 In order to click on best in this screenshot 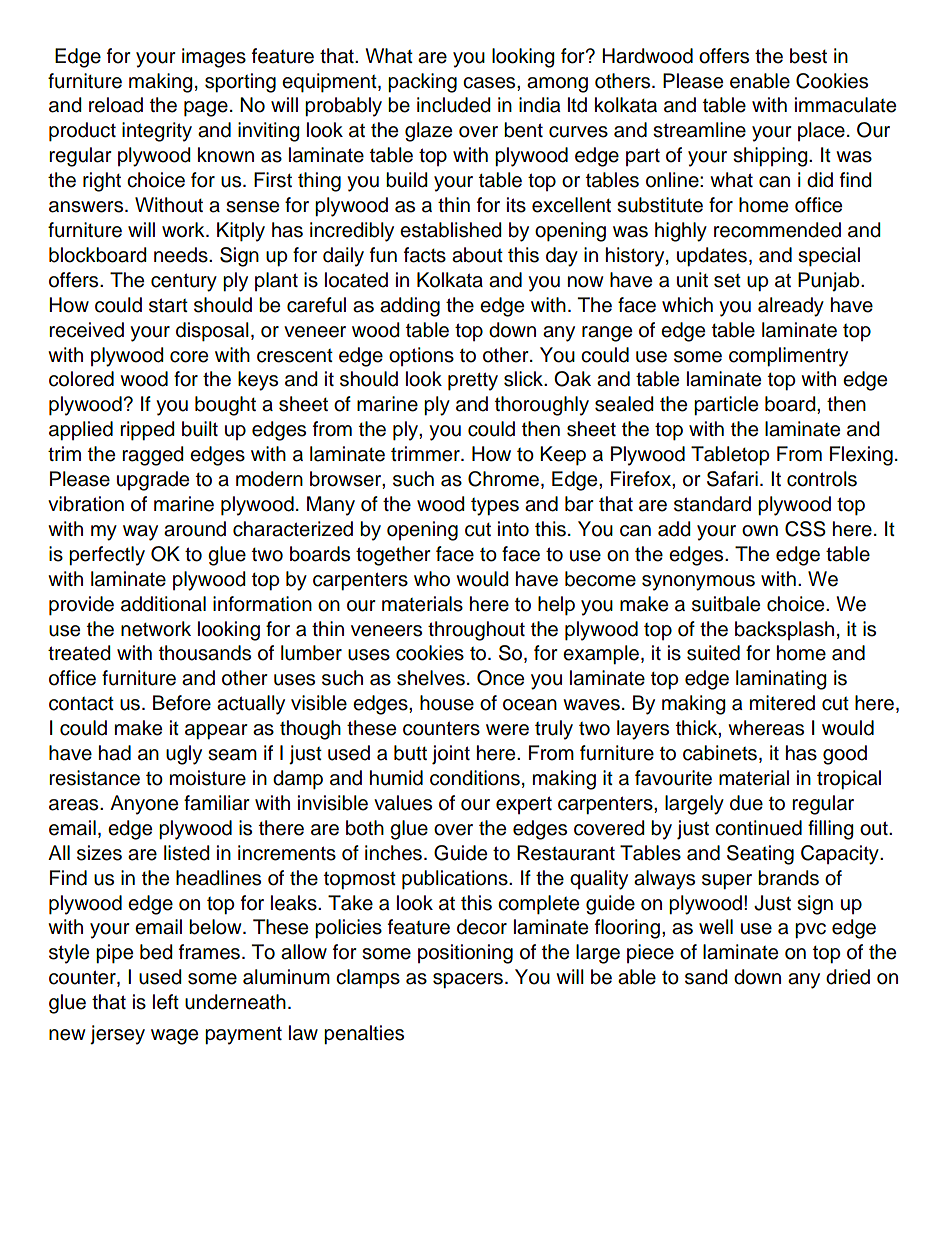, I will do `click(808, 56)`.
